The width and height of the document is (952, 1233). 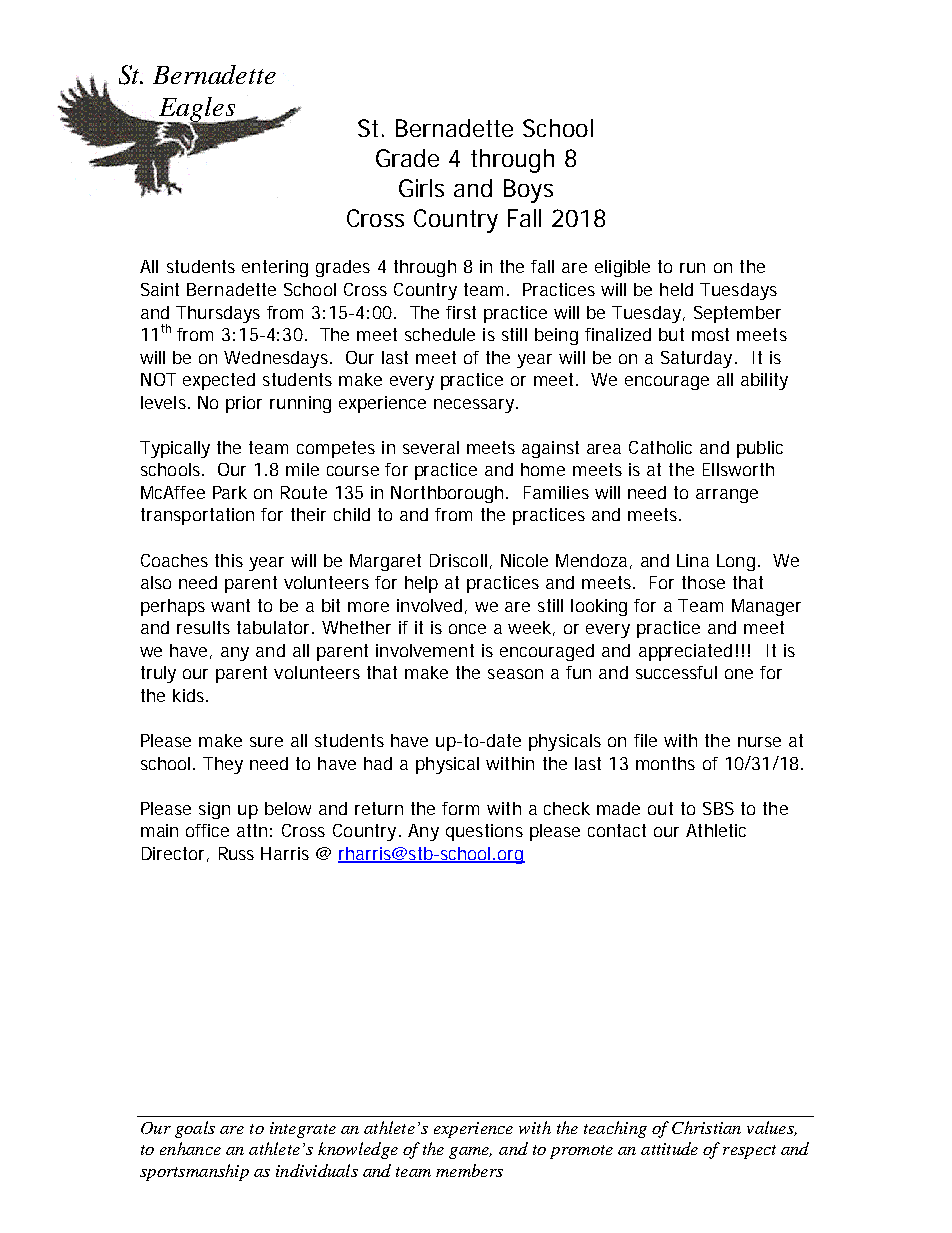 What do you see at coordinates (716, 830) in the document?
I see `Athletic` at bounding box center [716, 830].
